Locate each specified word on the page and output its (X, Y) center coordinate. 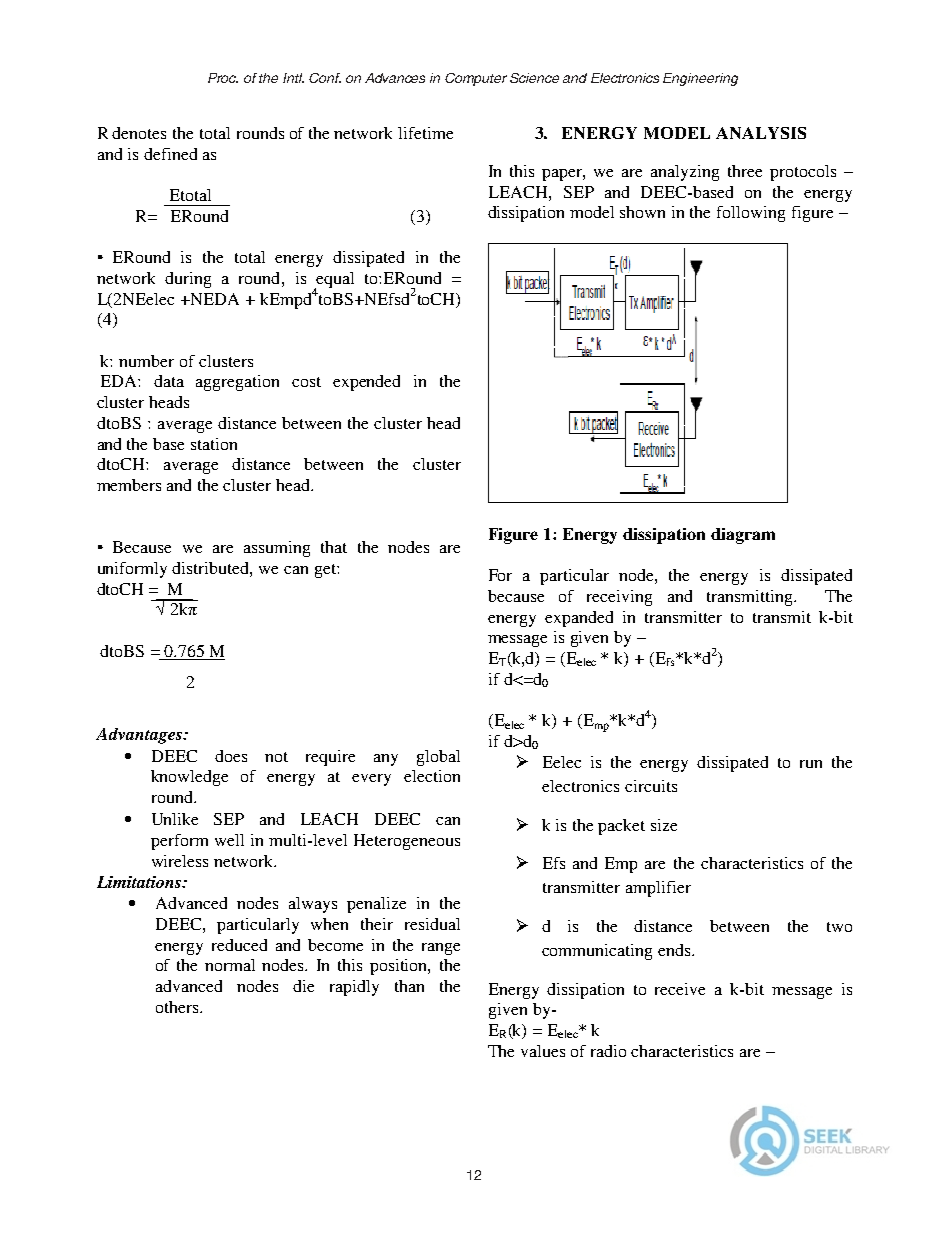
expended (366, 383)
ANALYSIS (761, 133)
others (178, 1007)
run (811, 764)
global (438, 758)
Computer (476, 79)
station (214, 444)
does (231, 756)
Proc (223, 78)
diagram (743, 536)
